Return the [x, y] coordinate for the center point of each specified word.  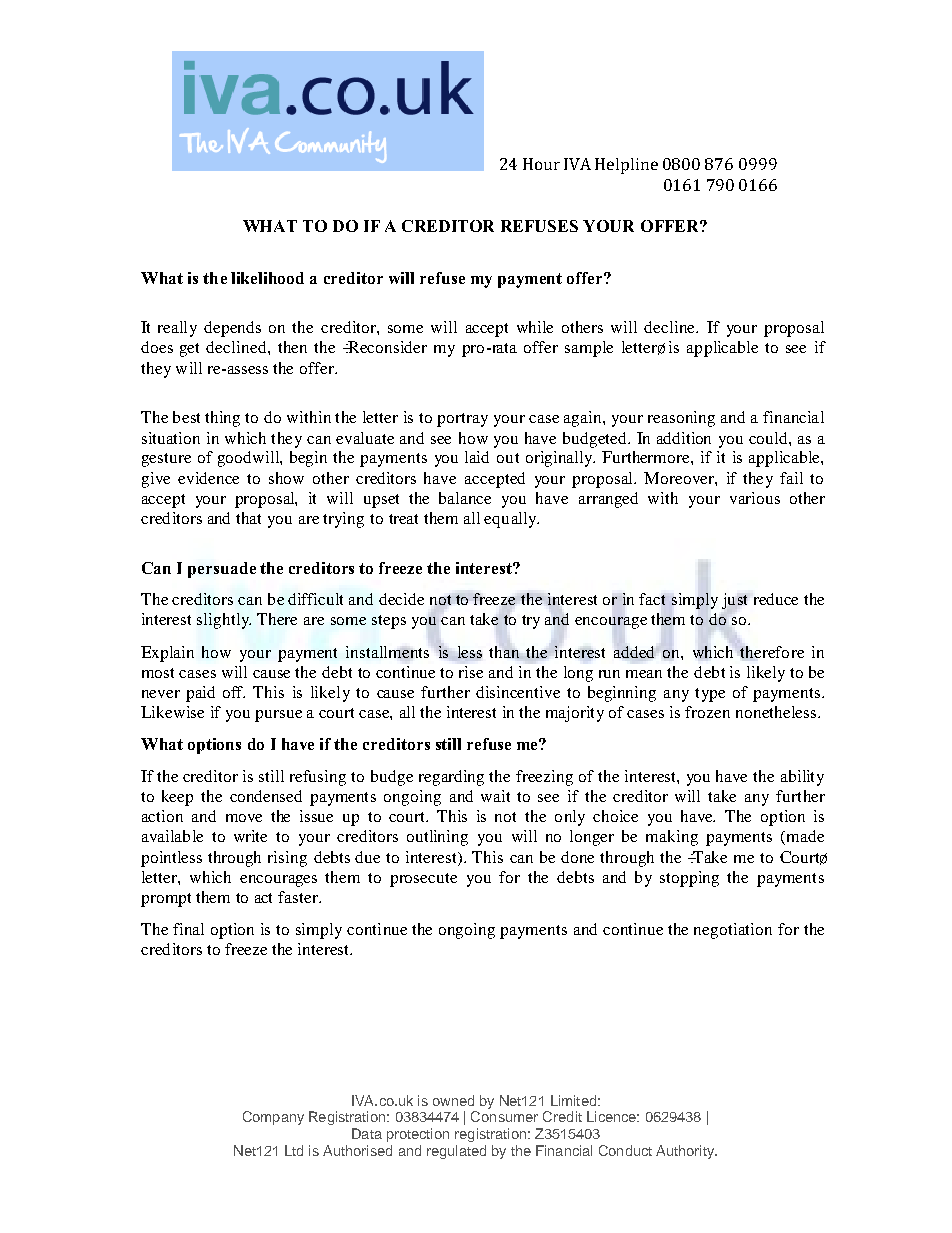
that [248, 518]
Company [273, 1118]
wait [495, 796]
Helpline [626, 166]
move [244, 818]
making [672, 838]
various [755, 498]
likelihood [267, 278]
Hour [541, 164]
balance [465, 498]
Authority [686, 1152]
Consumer [504, 1116]
